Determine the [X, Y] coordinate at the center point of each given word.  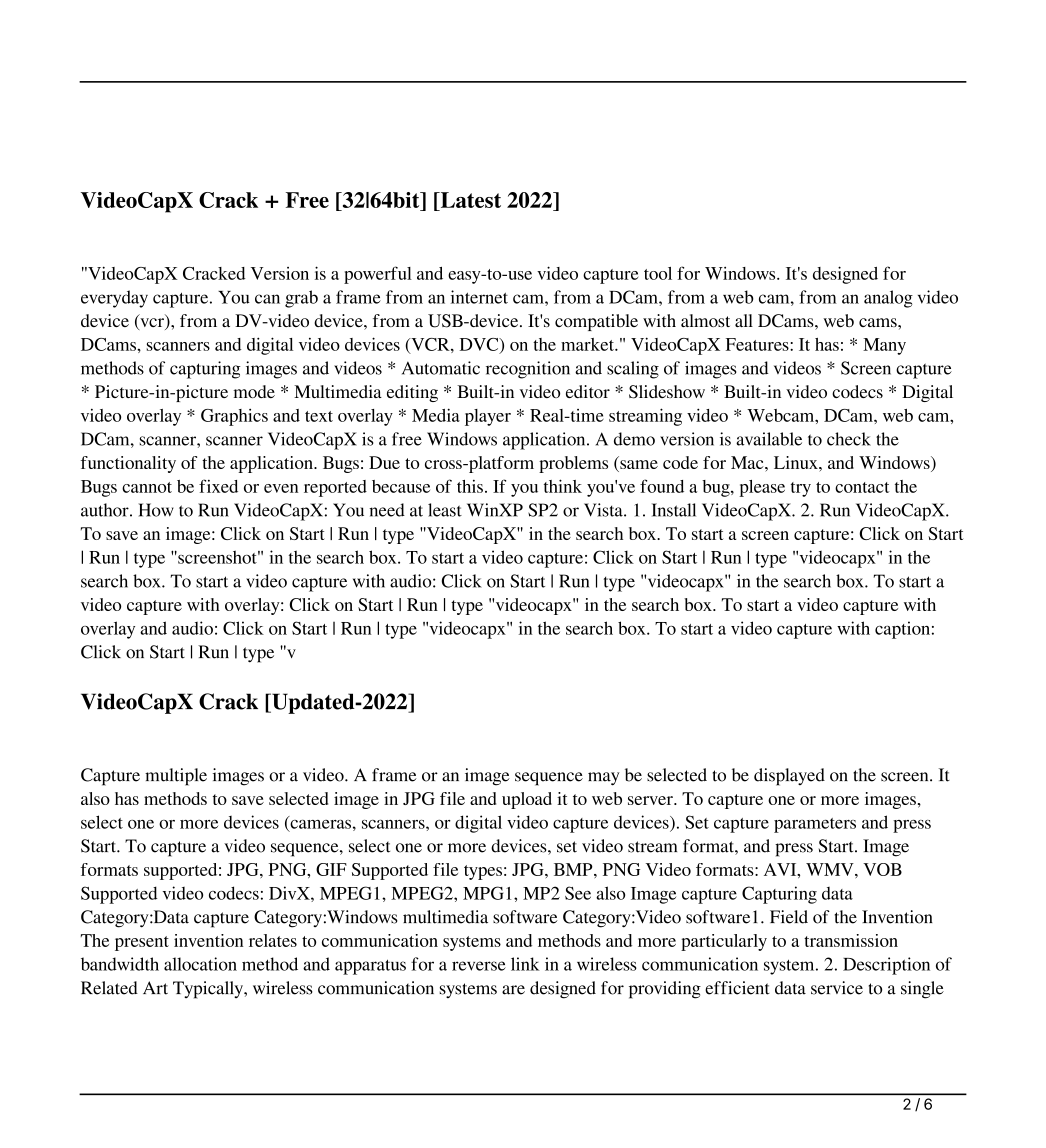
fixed [218, 486]
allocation [200, 964]
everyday [114, 299]
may [604, 779]
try [801, 489]
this [470, 486]
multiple [176, 777]
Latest [469, 200]
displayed [789, 777]
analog [888, 299]
